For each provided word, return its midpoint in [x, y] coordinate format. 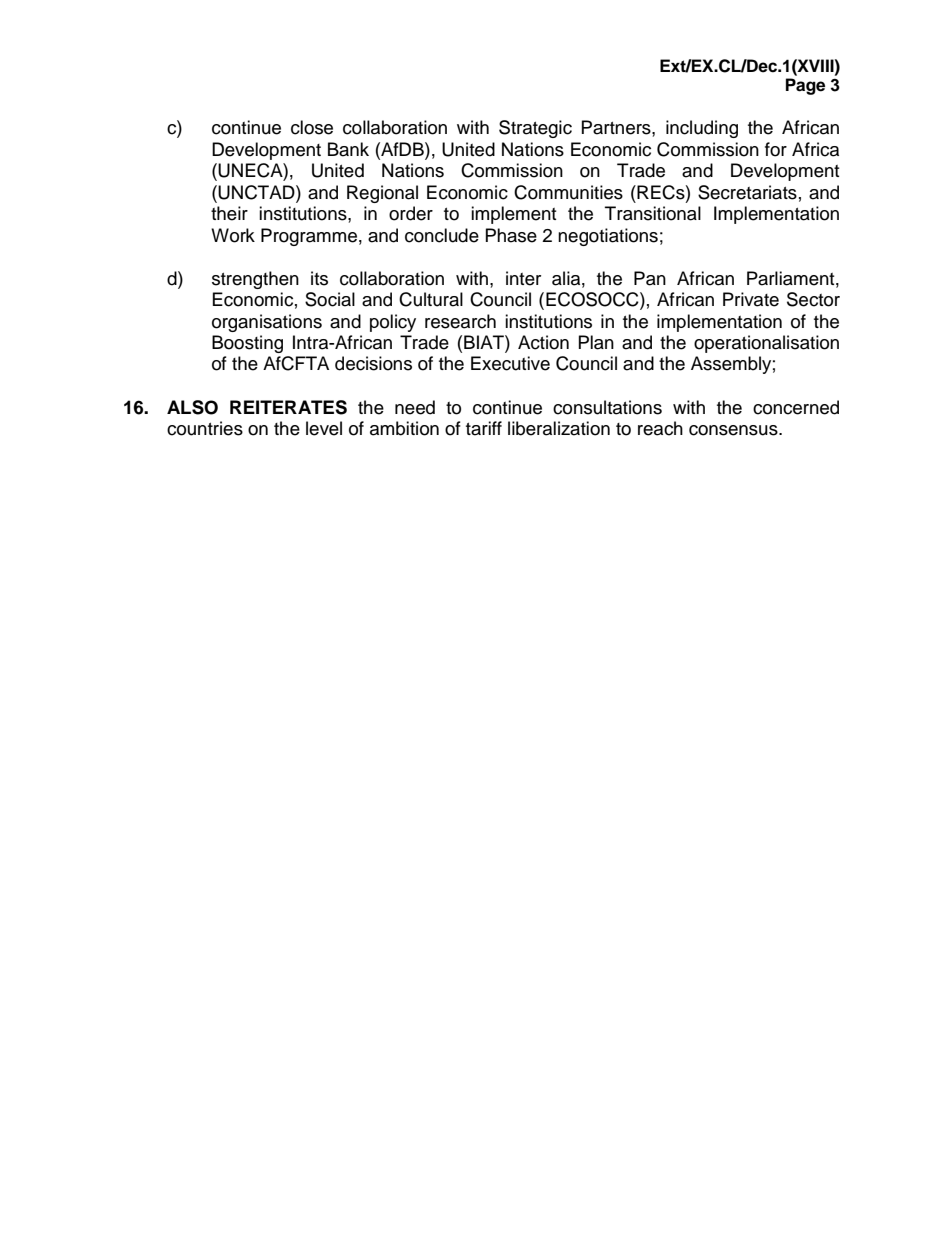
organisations [267, 323]
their [229, 213]
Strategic [535, 129]
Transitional [653, 213]
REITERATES [288, 407]
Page [805, 86]
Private [751, 299]
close [312, 127]
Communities [568, 192]
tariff [484, 428]
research [460, 321]
